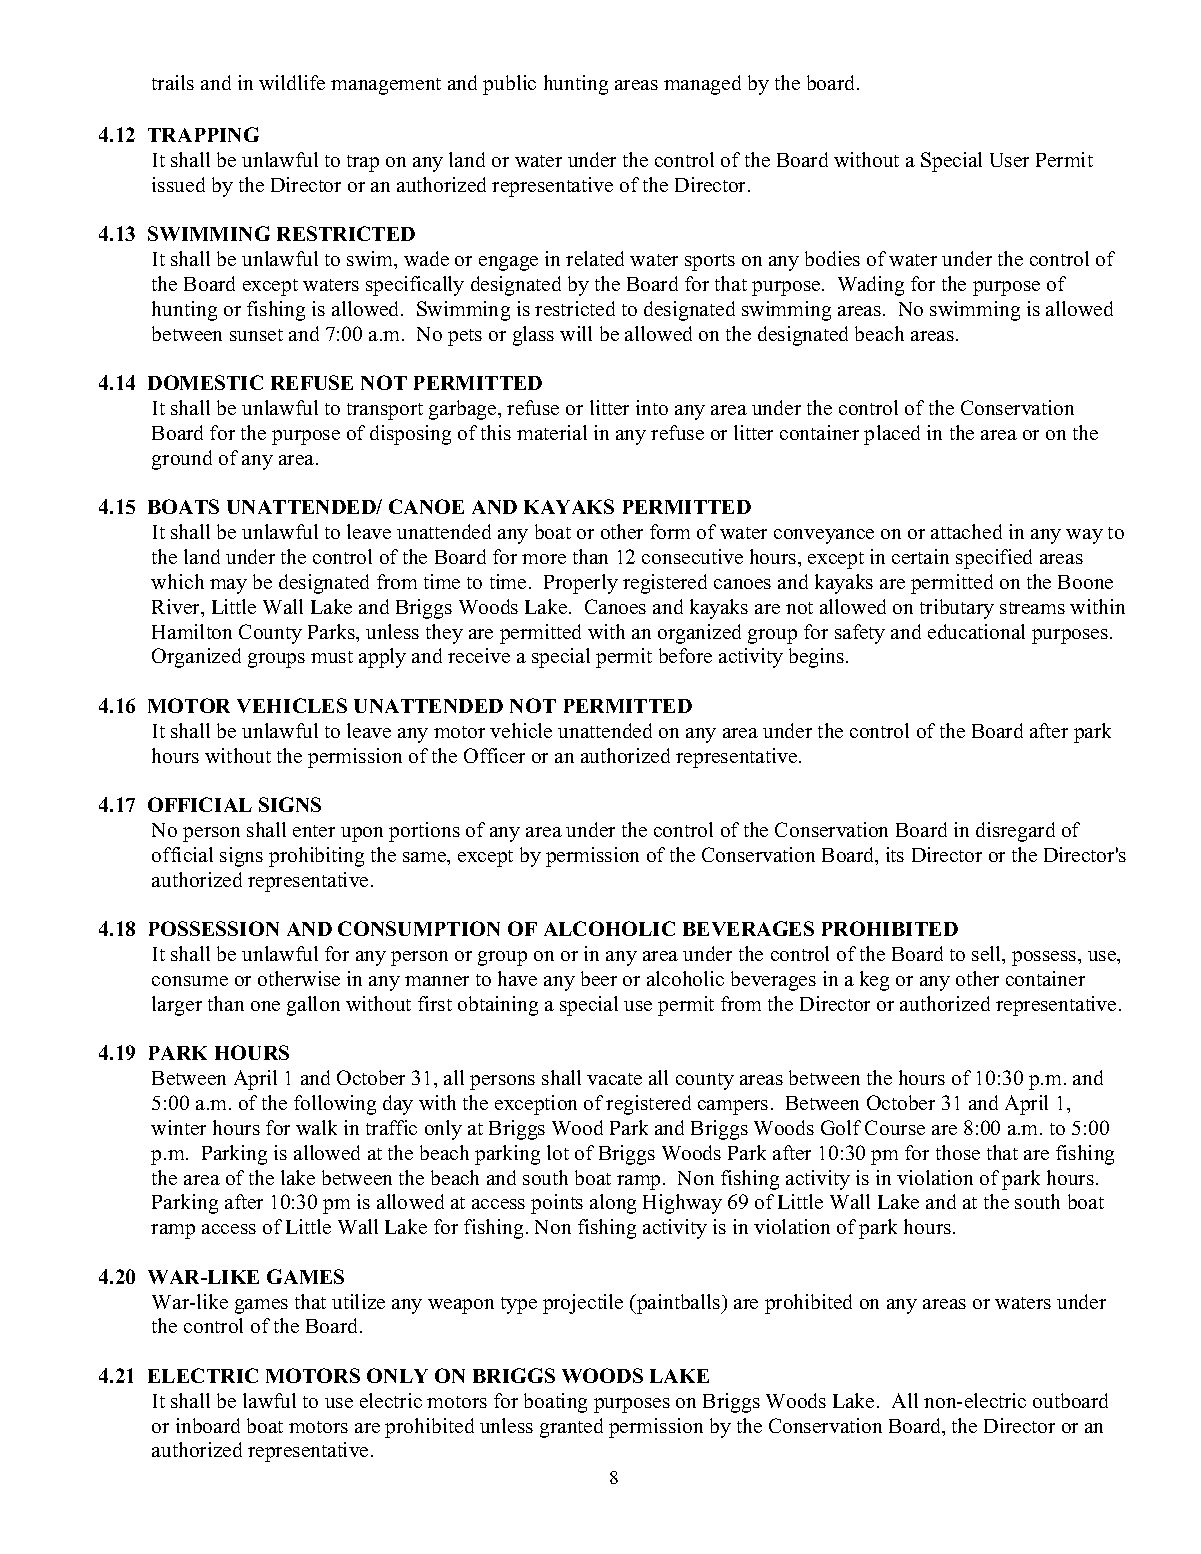  Describe the element at coordinates (358, 1301) in the screenshot. I see `utilize` at that location.
